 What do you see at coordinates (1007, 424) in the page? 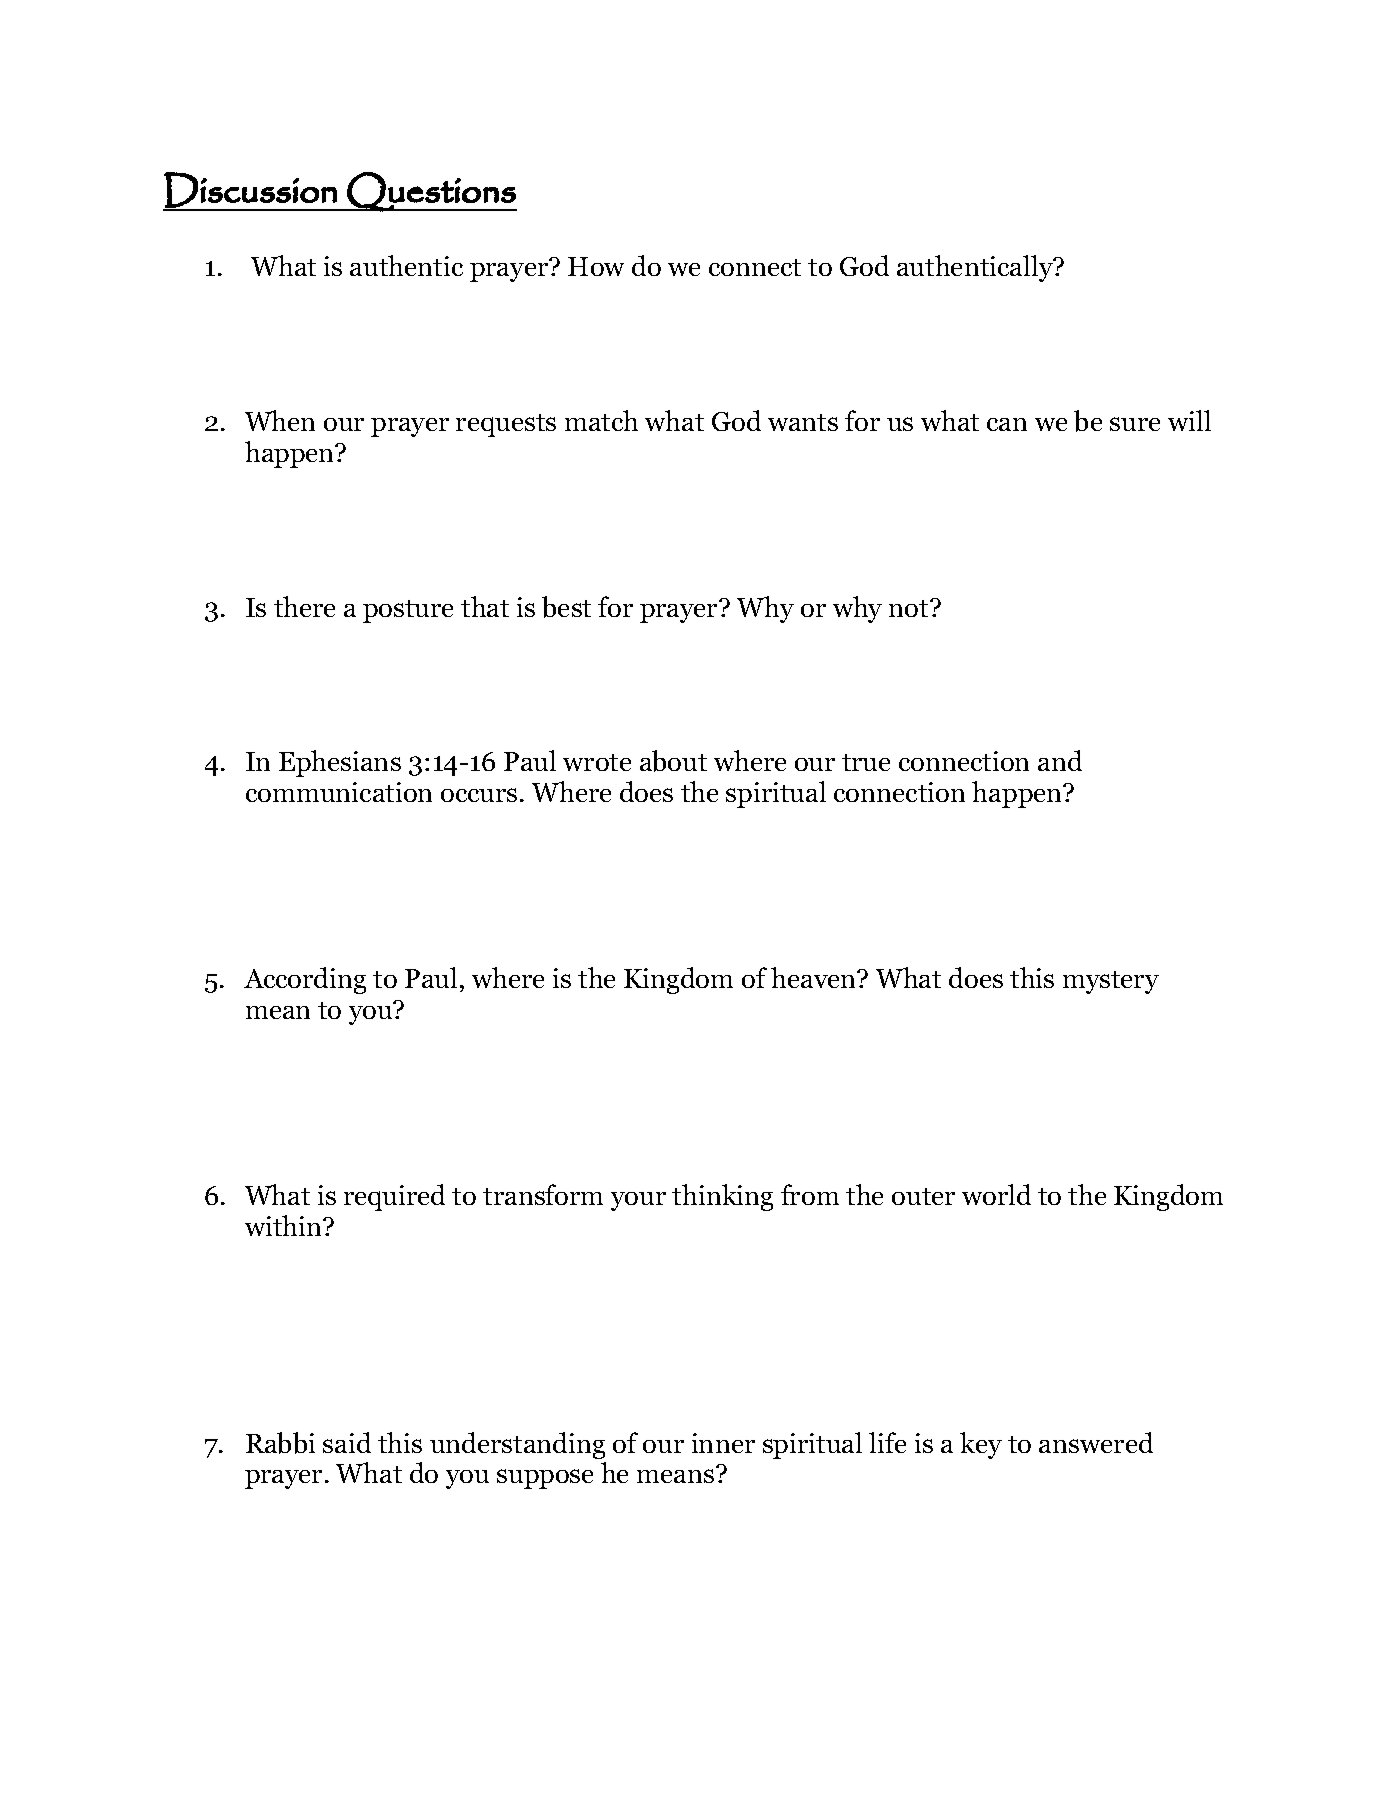
I see `can` at bounding box center [1007, 424].
